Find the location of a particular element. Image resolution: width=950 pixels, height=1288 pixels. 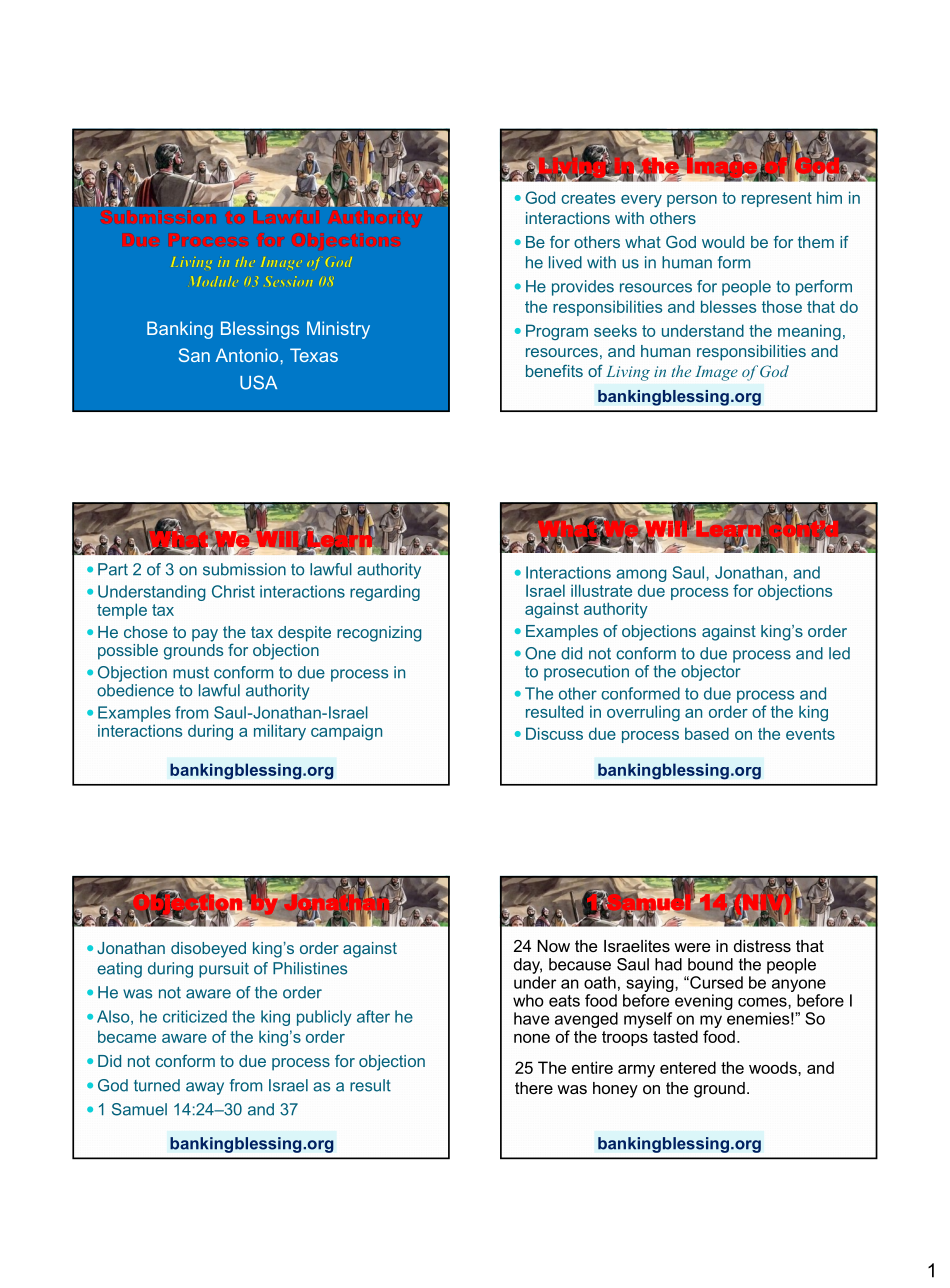

based is located at coordinates (707, 733).
